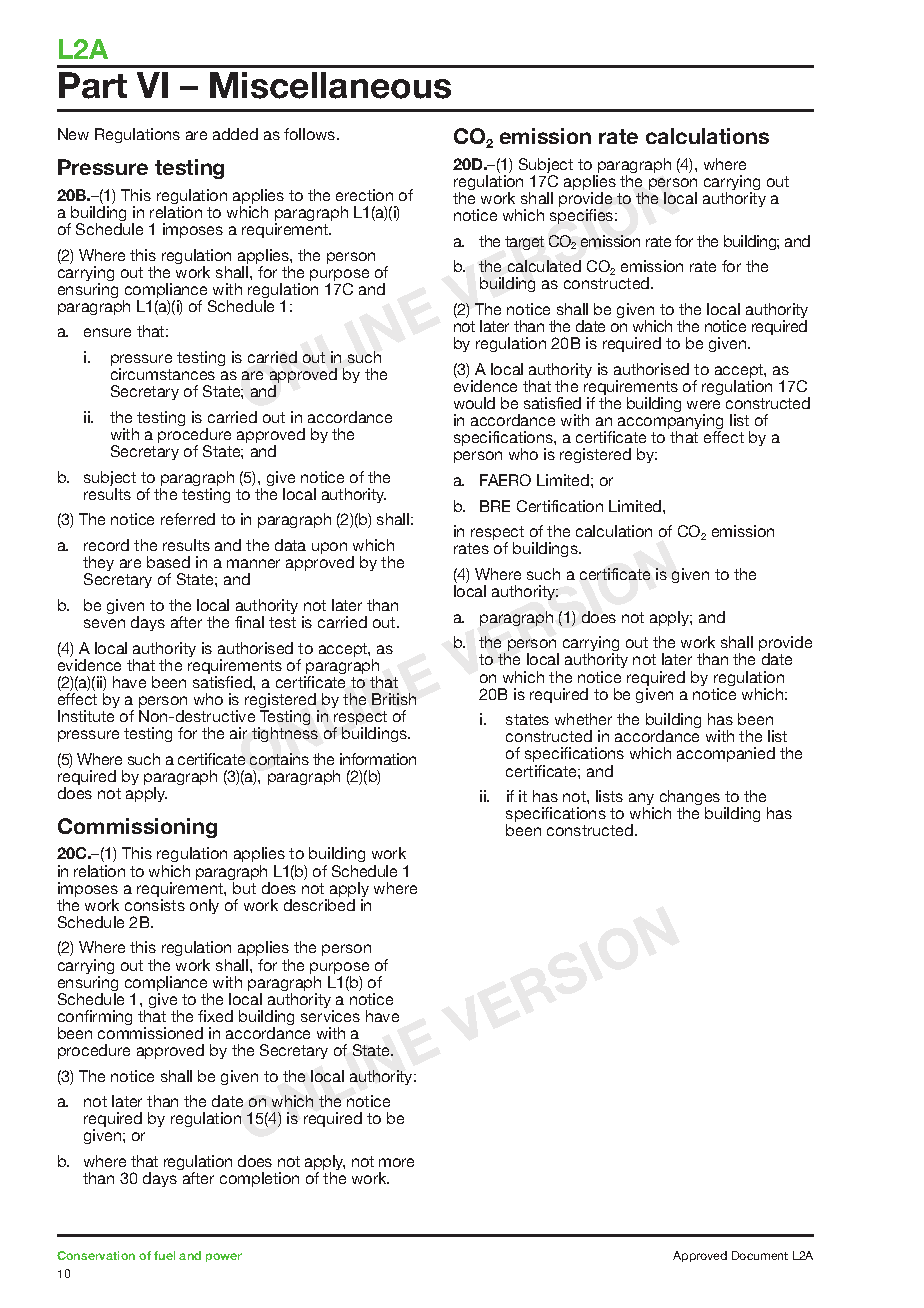 This image has width=924, height=1308. Describe the element at coordinates (150, 1033) in the image. I see `commissioned` at that location.
